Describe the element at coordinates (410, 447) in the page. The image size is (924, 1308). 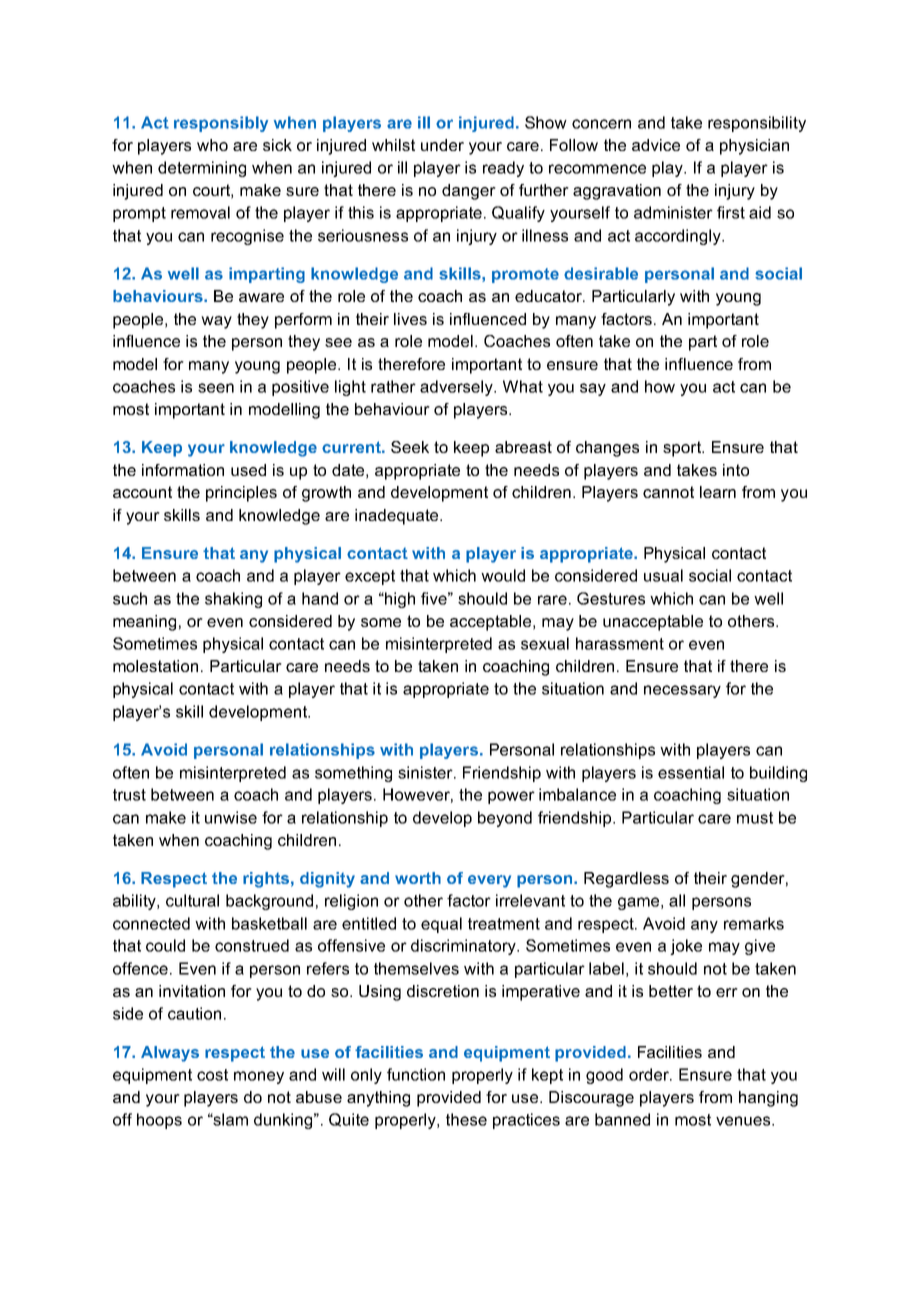
I see `Seek` at that location.
